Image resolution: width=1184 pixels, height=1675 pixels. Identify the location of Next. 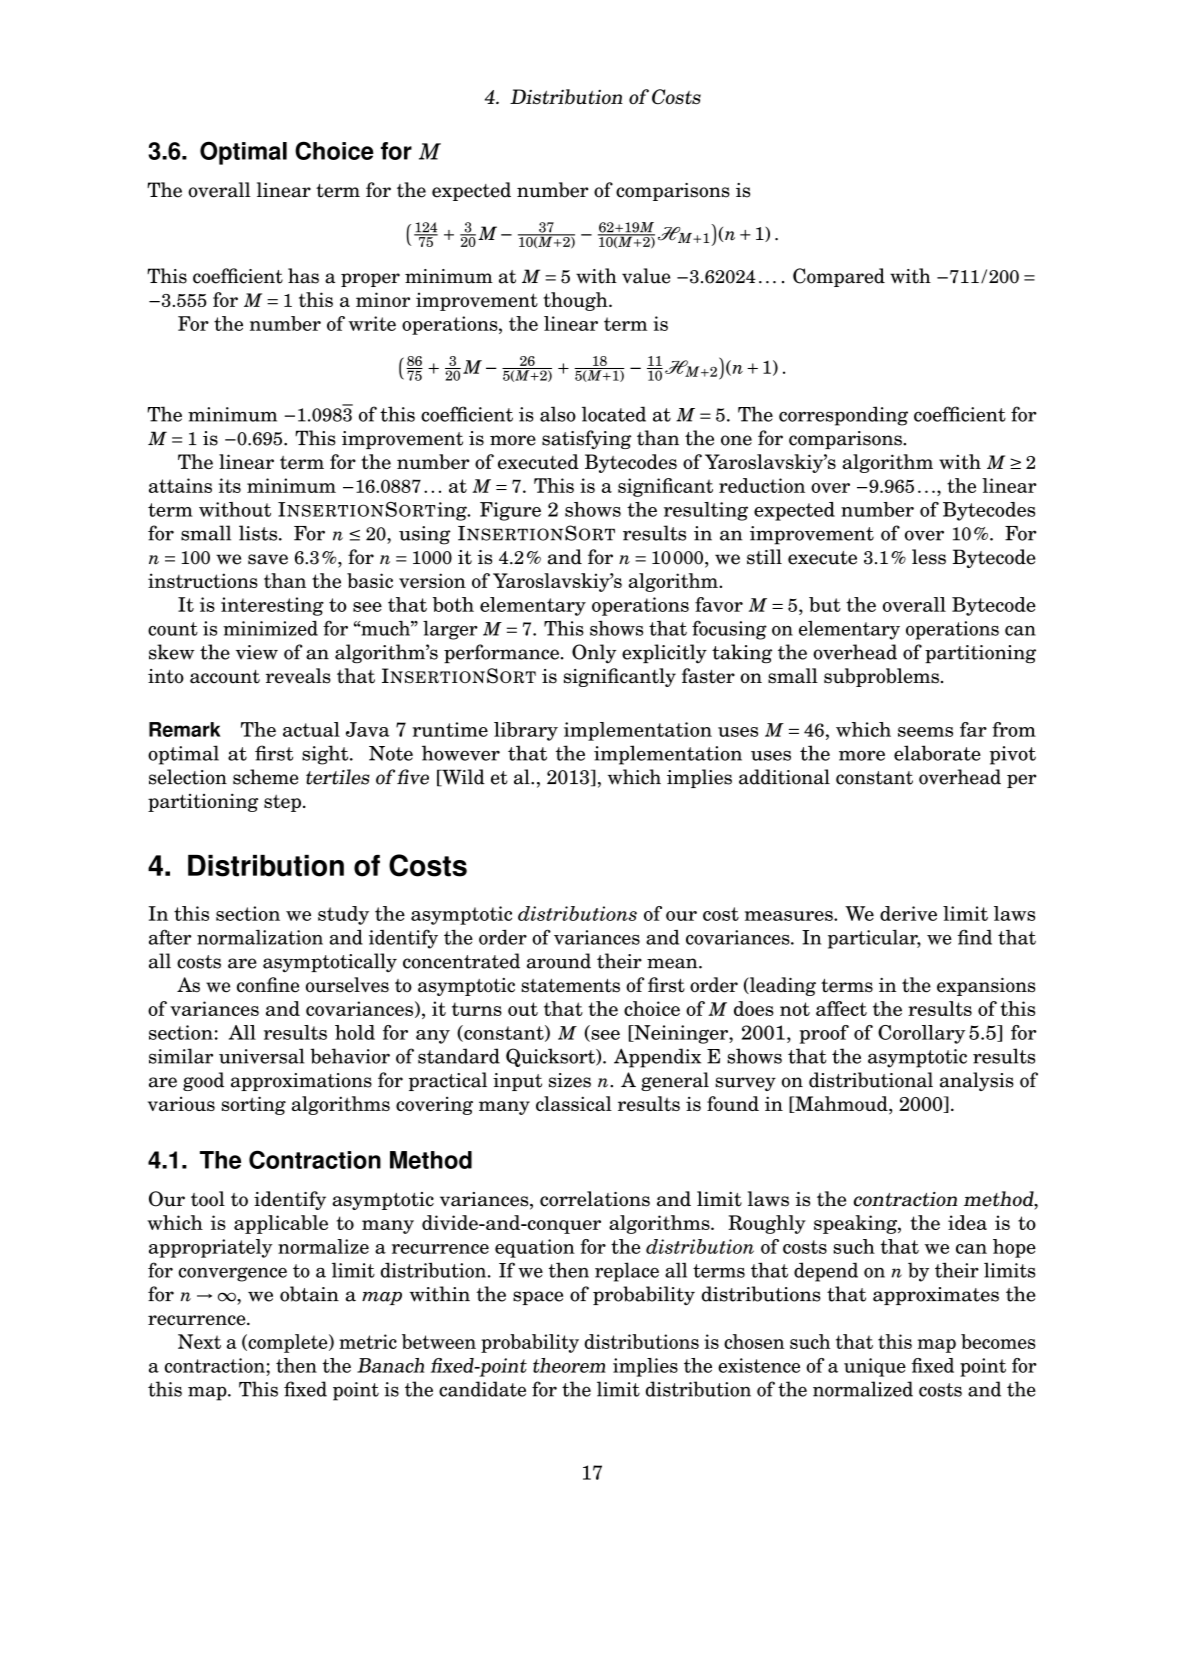
(199, 1341).
